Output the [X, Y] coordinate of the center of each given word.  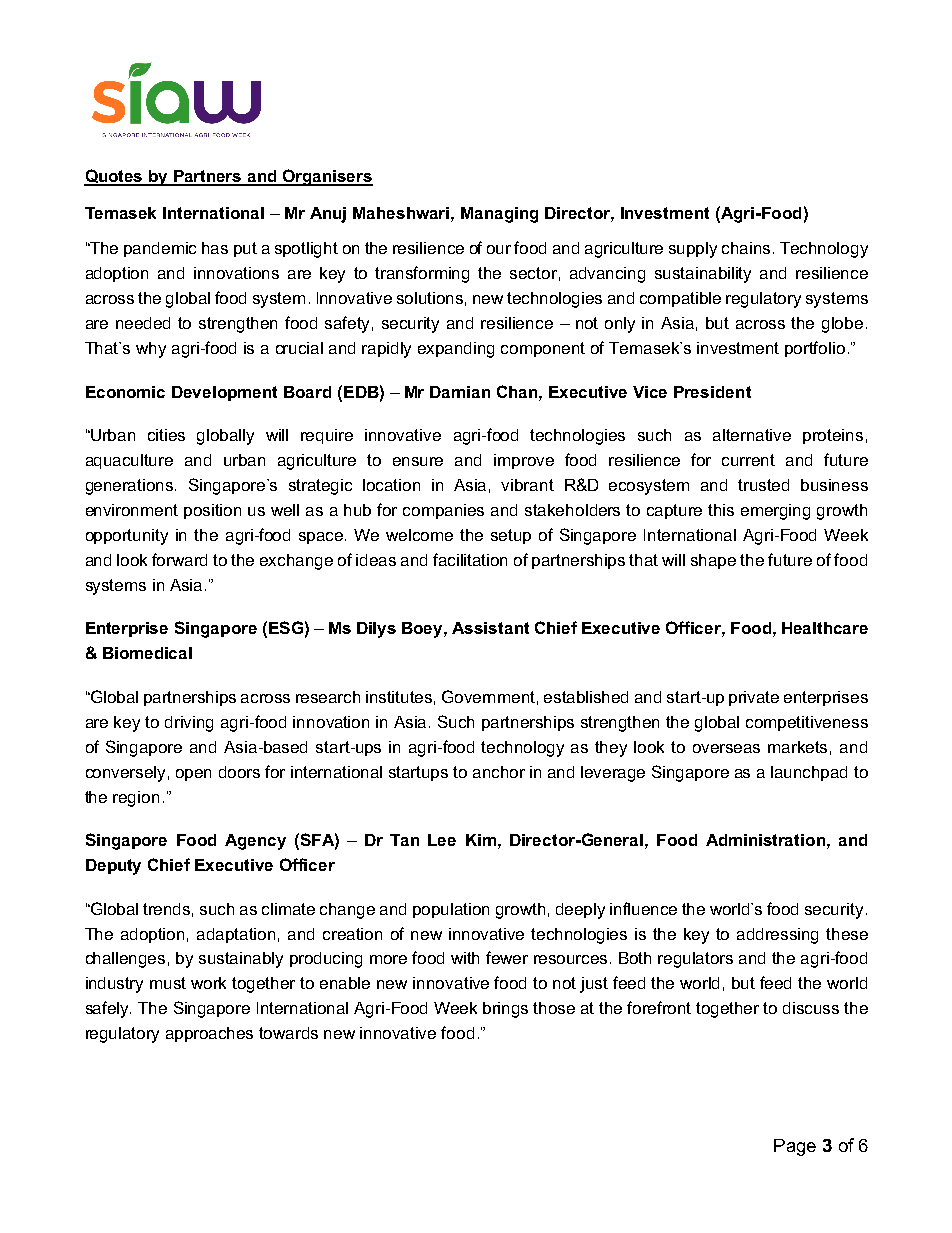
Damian [460, 392]
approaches [209, 1034]
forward [179, 559]
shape [713, 561]
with [465, 958]
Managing [499, 215]
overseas [726, 748]
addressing [777, 936]
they [611, 749]
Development [224, 393]
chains [748, 248]
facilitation [470, 559]
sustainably [241, 960]
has [215, 248]
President [712, 392]
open [193, 775]
